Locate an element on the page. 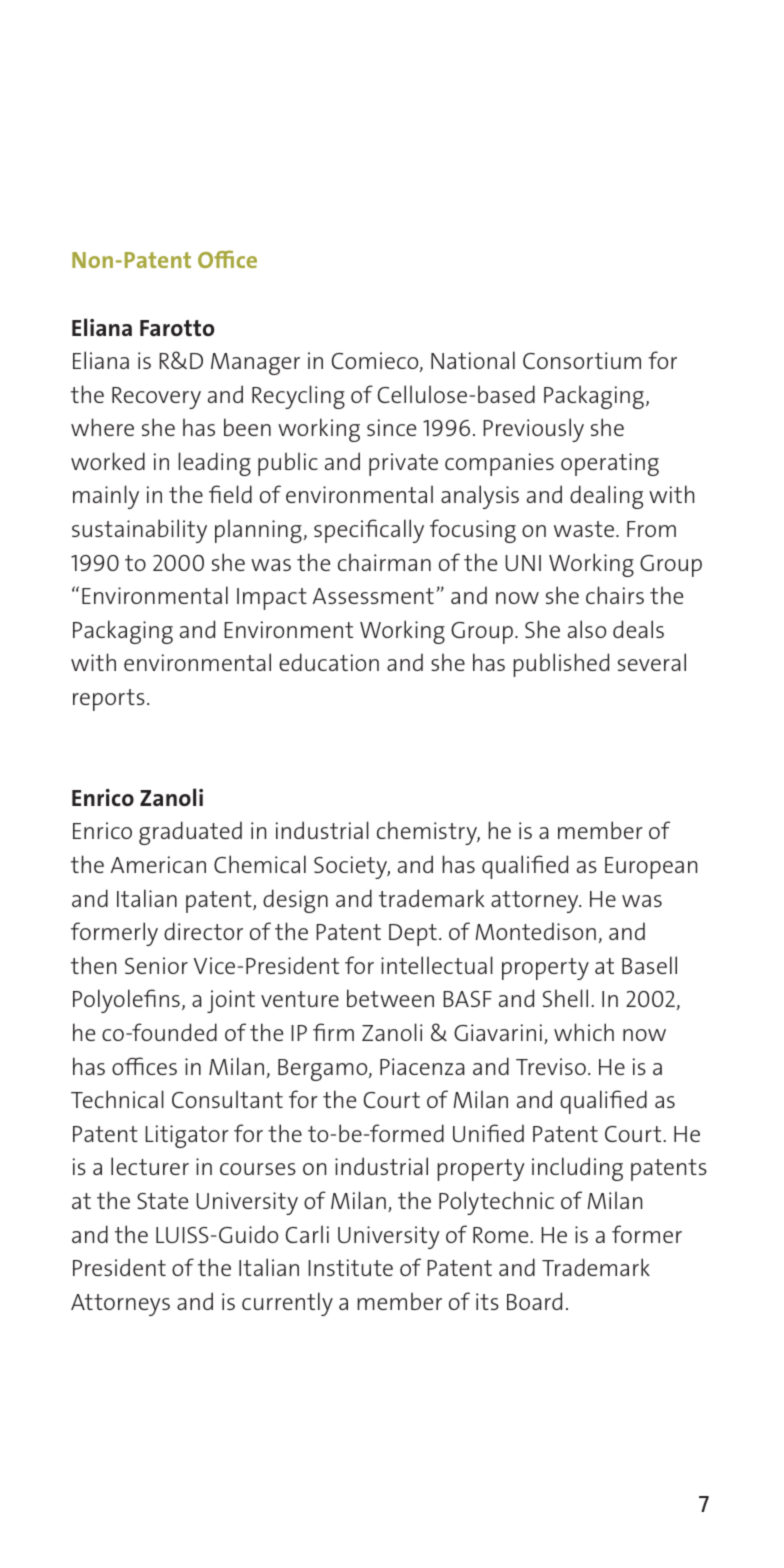 This page has height=1568, width=784. Society is located at coordinates (352, 867).
